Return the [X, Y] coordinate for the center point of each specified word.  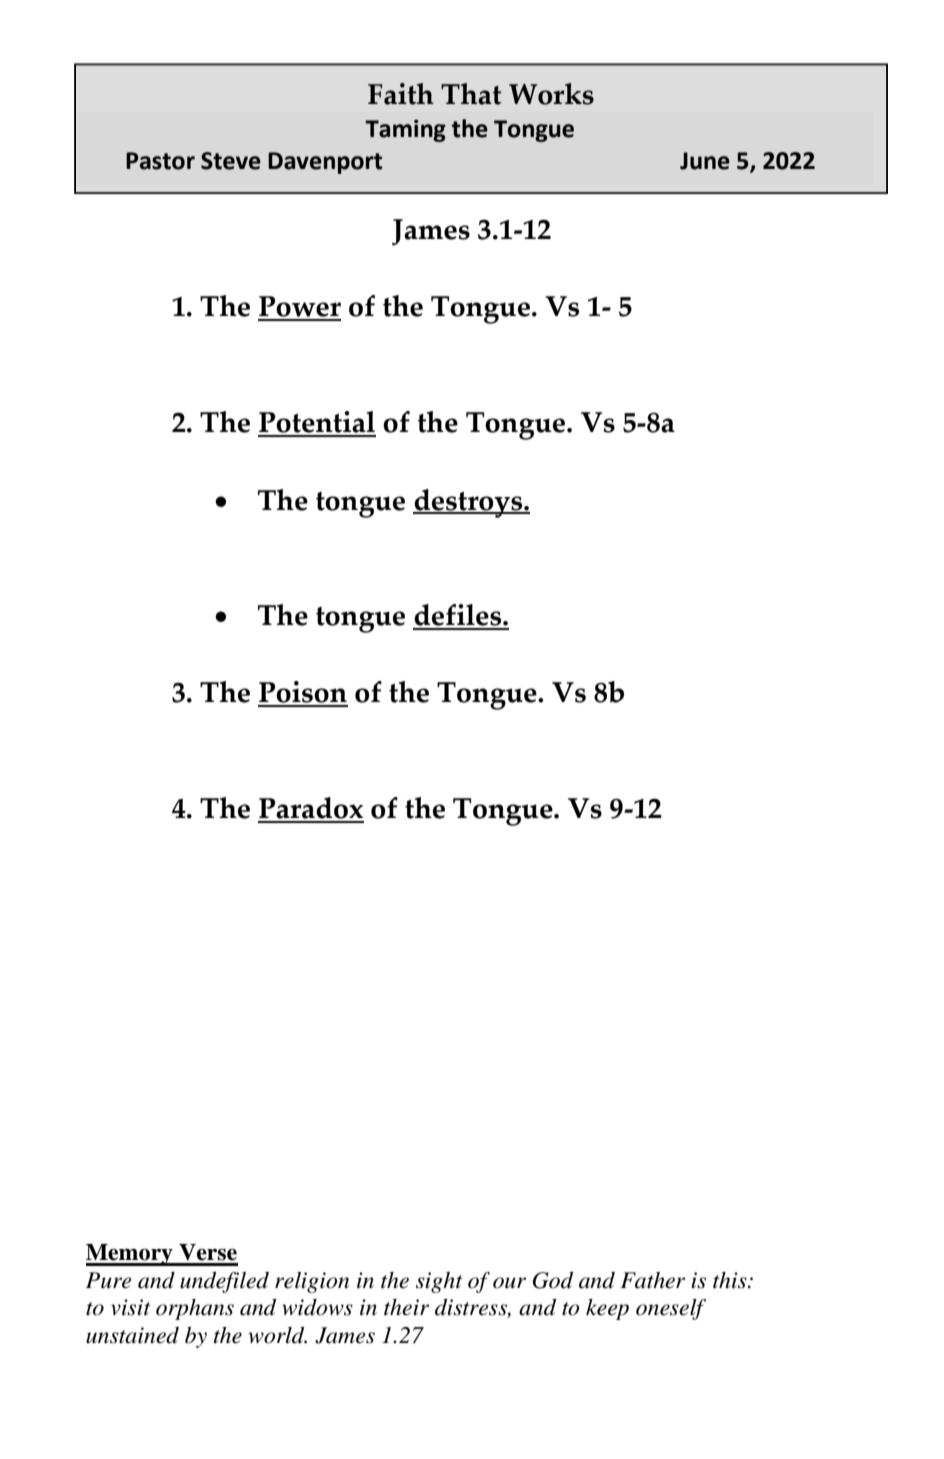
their [406, 1307]
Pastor [160, 161]
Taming [405, 130]
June [705, 161]
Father [652, 1280]
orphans [195, 1309]
